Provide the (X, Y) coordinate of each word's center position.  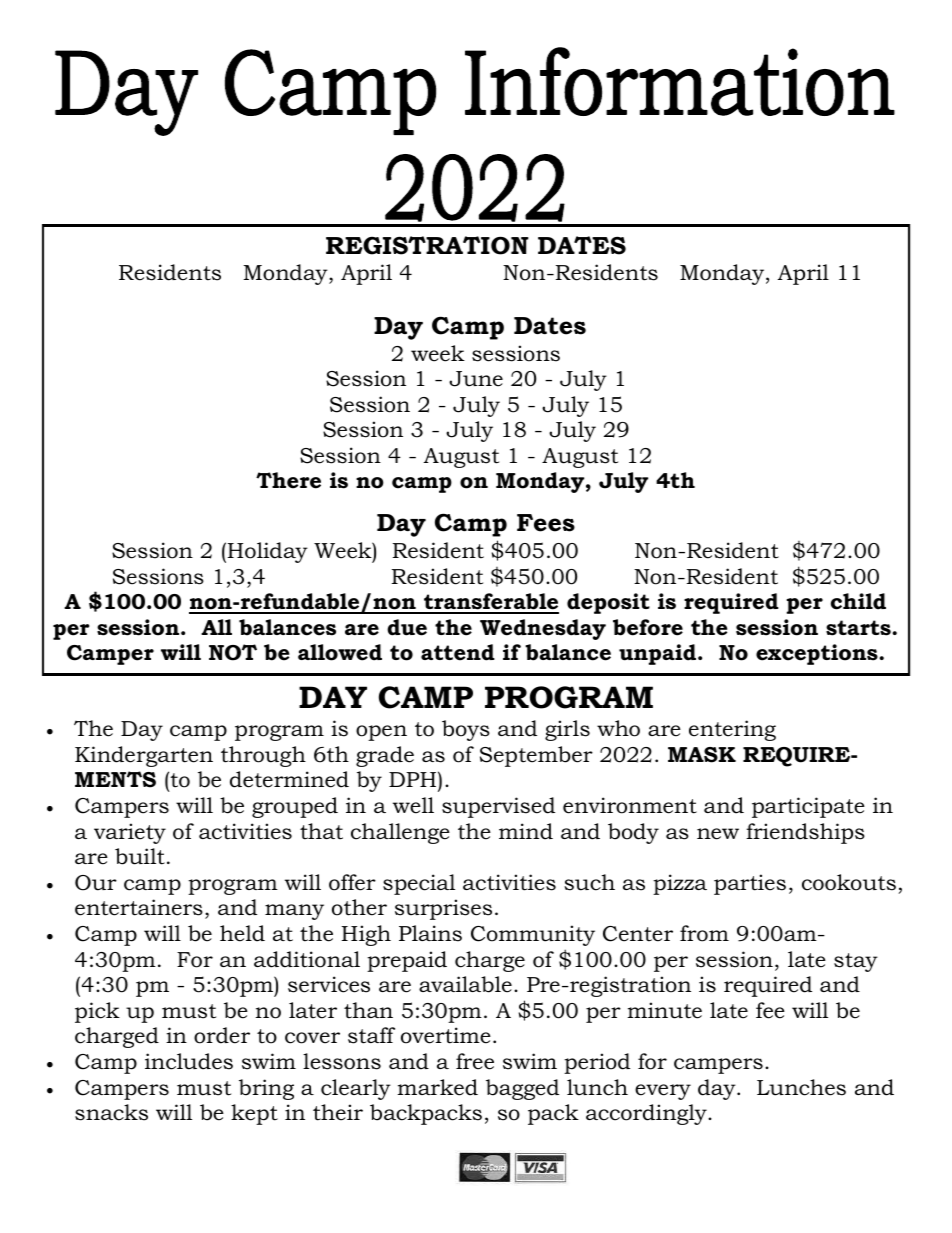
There (288, 480)
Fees (546, 523)
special (419, 884)
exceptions (818, 654)
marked (437, 1087)
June (476, 379)
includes (189, 1061)
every (663, 1092)
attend (458, 652)
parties (750, 884)
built (140, 856)
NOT (233, 652)
